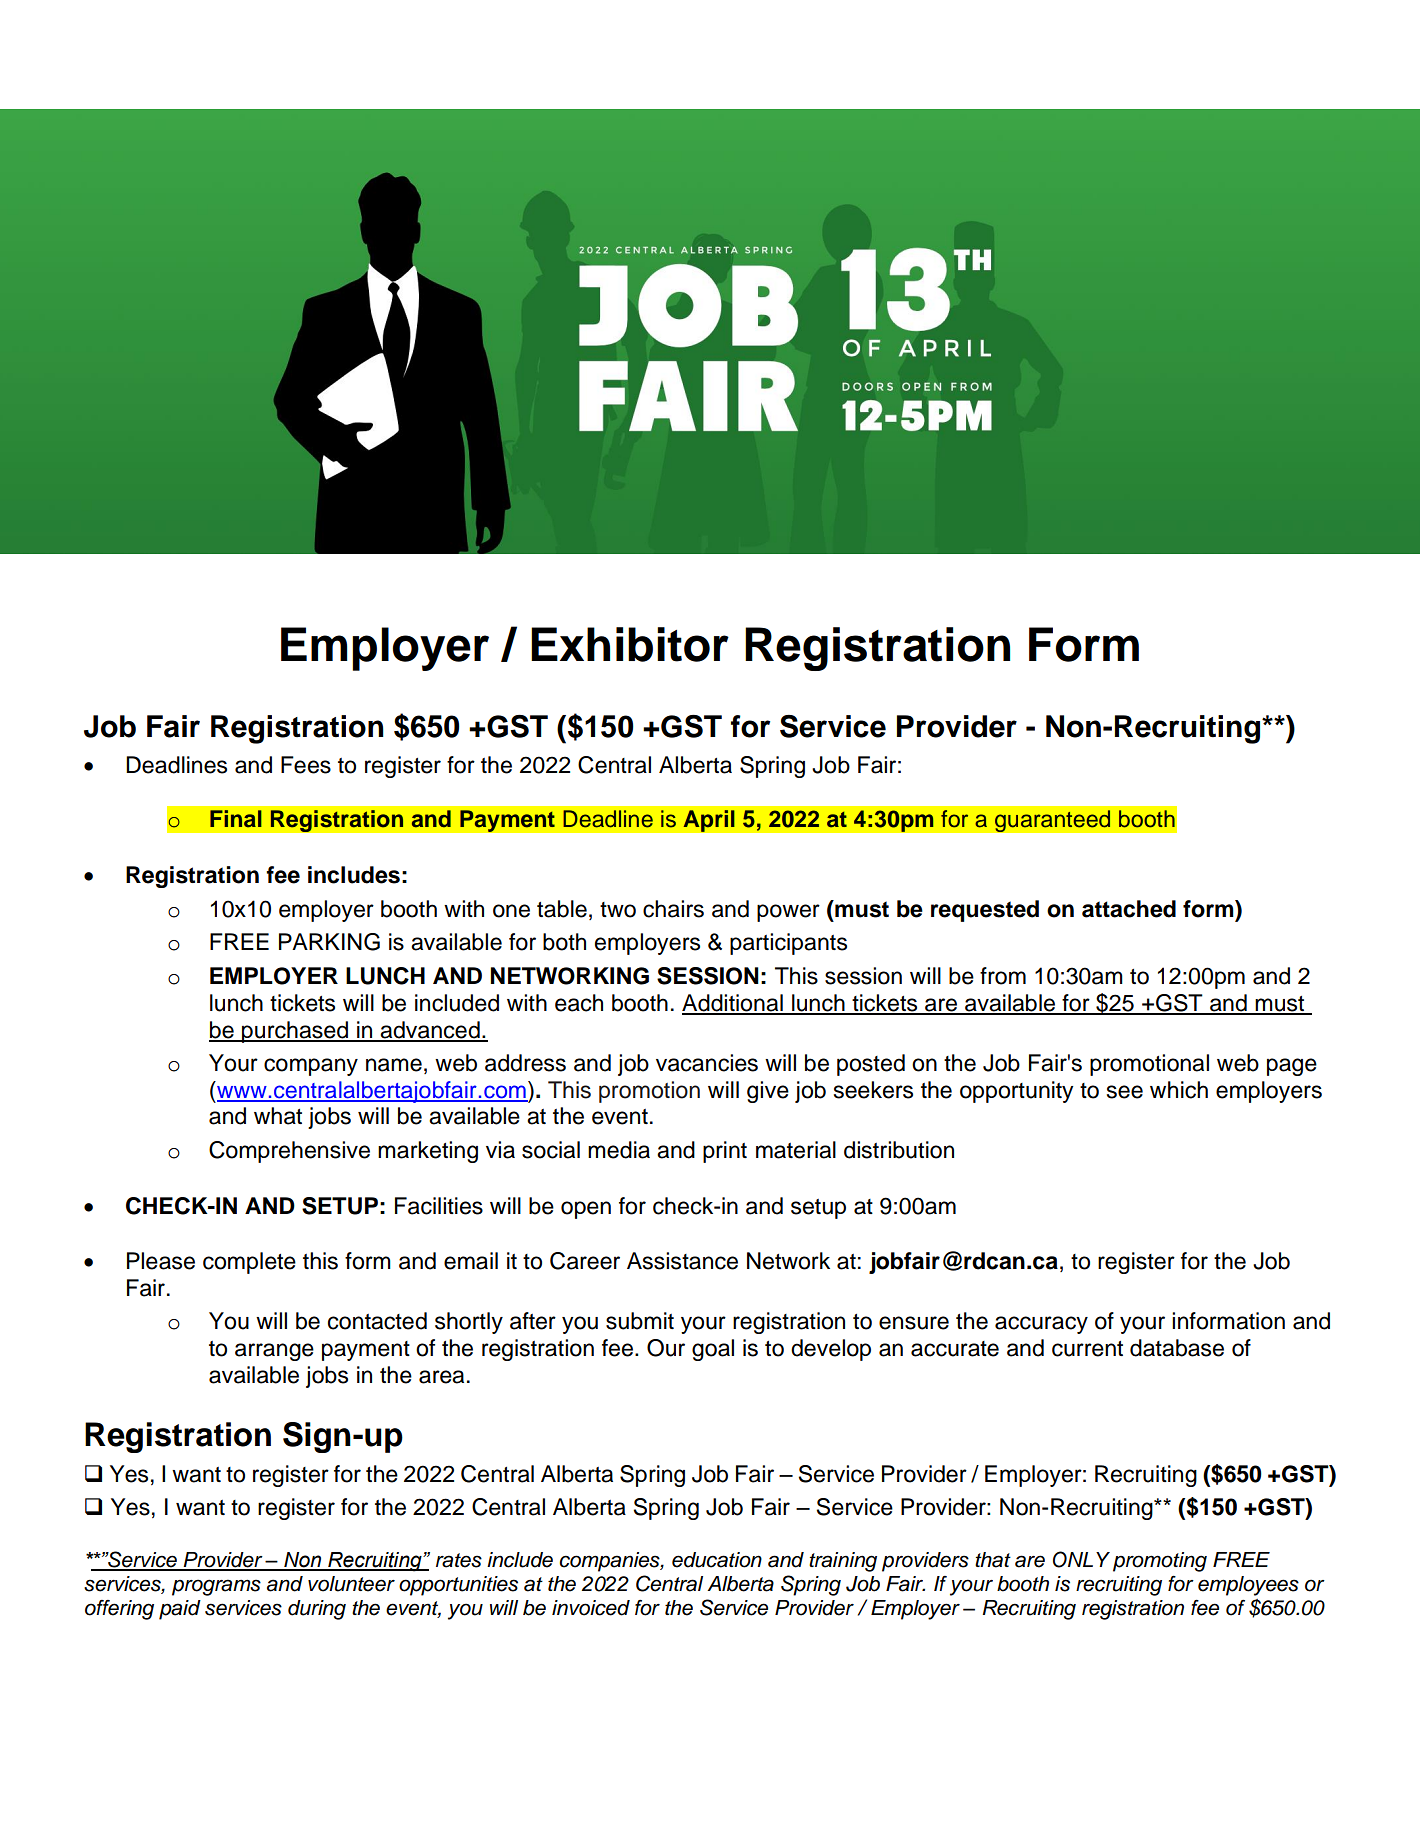 This page has width=1420, height=1838. I want to click on programs, so click(216, 1587).
